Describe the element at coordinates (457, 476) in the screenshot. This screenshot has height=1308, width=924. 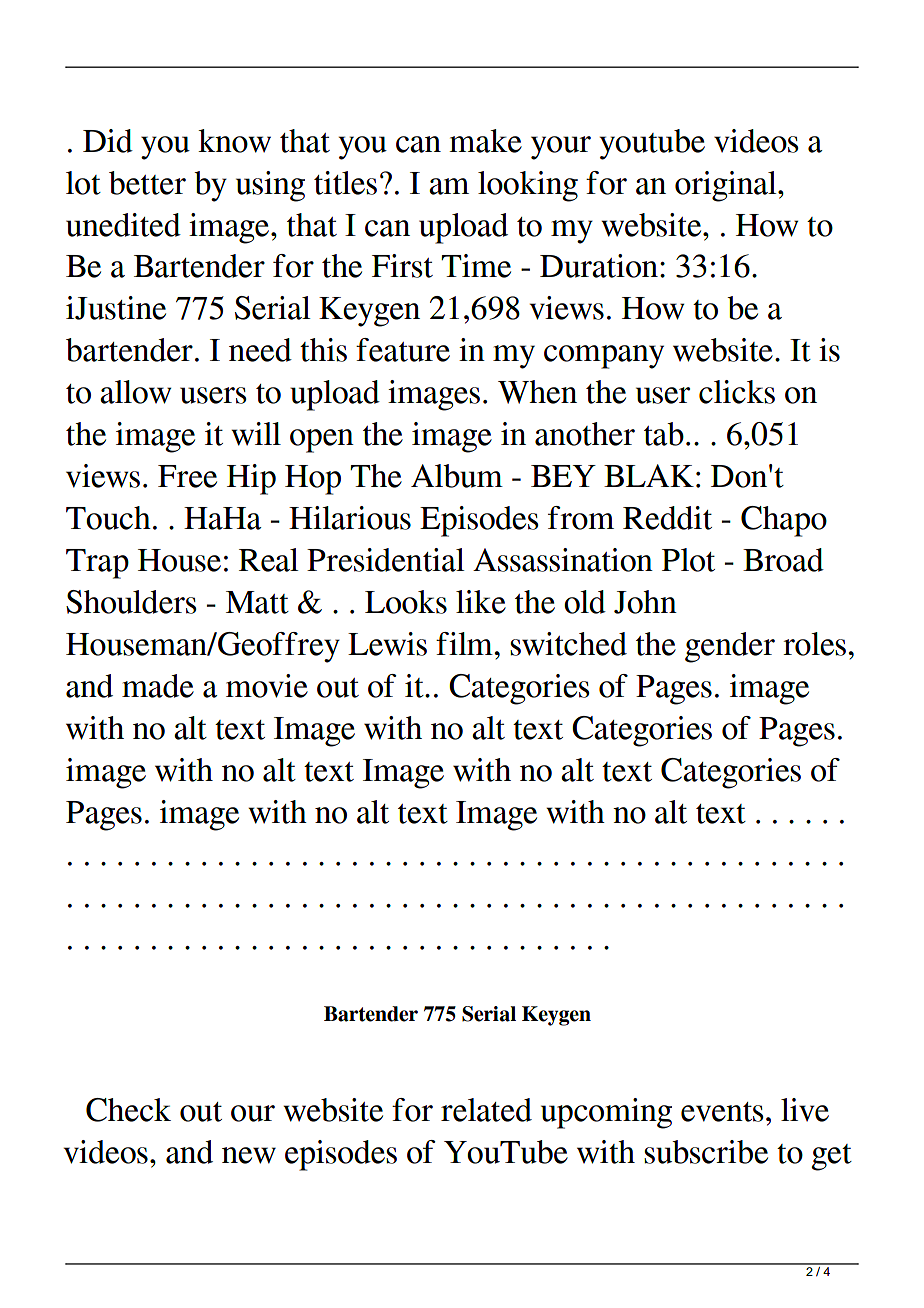
I see `Album` at that location.
